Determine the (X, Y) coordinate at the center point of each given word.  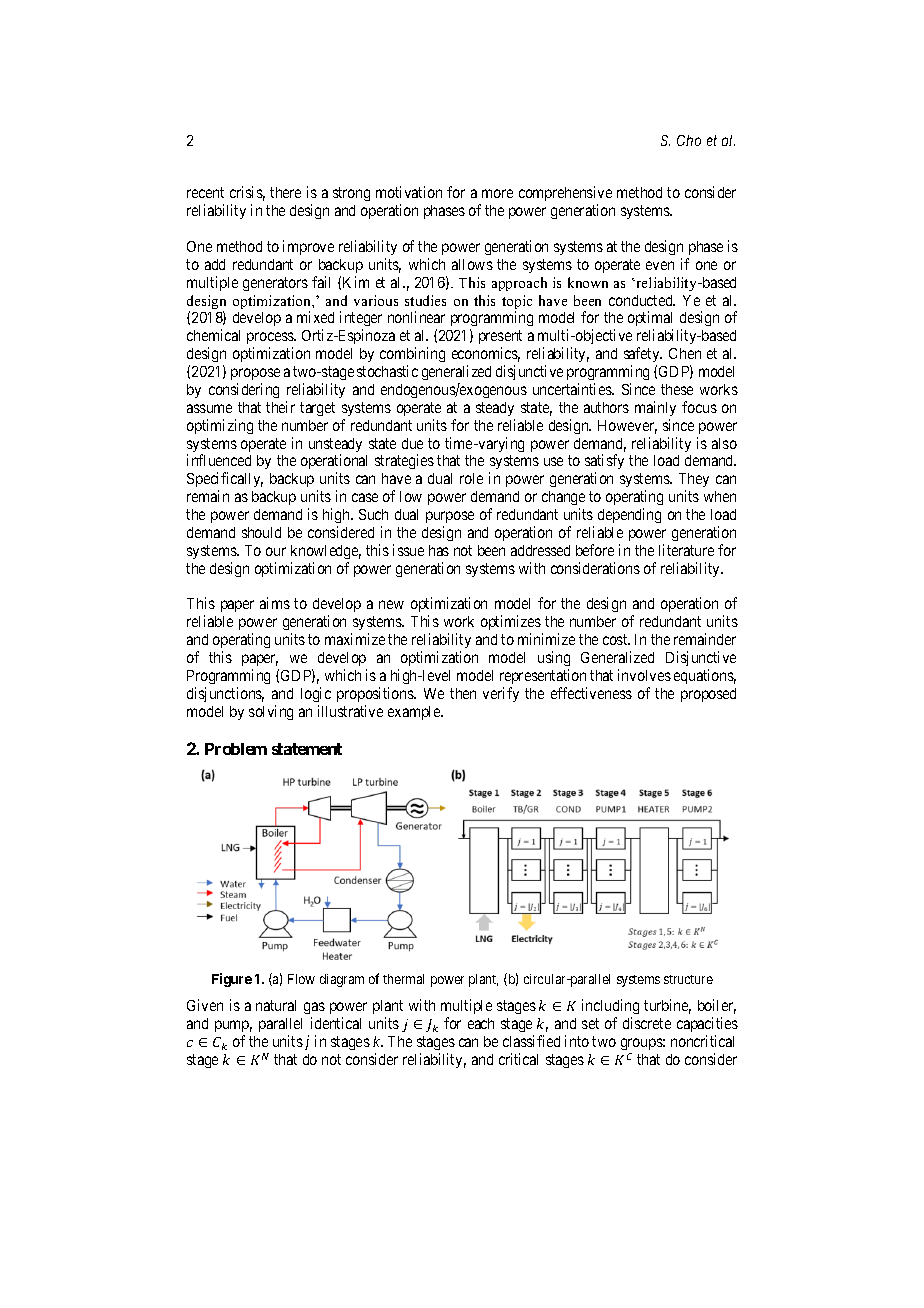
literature (686, 550)
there (285, 192)
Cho (689, 140)
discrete (647, 1023)
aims (275, 603)
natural (276, 1005)
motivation (409, 192)
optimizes (511, 624)
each (481, 1023)
